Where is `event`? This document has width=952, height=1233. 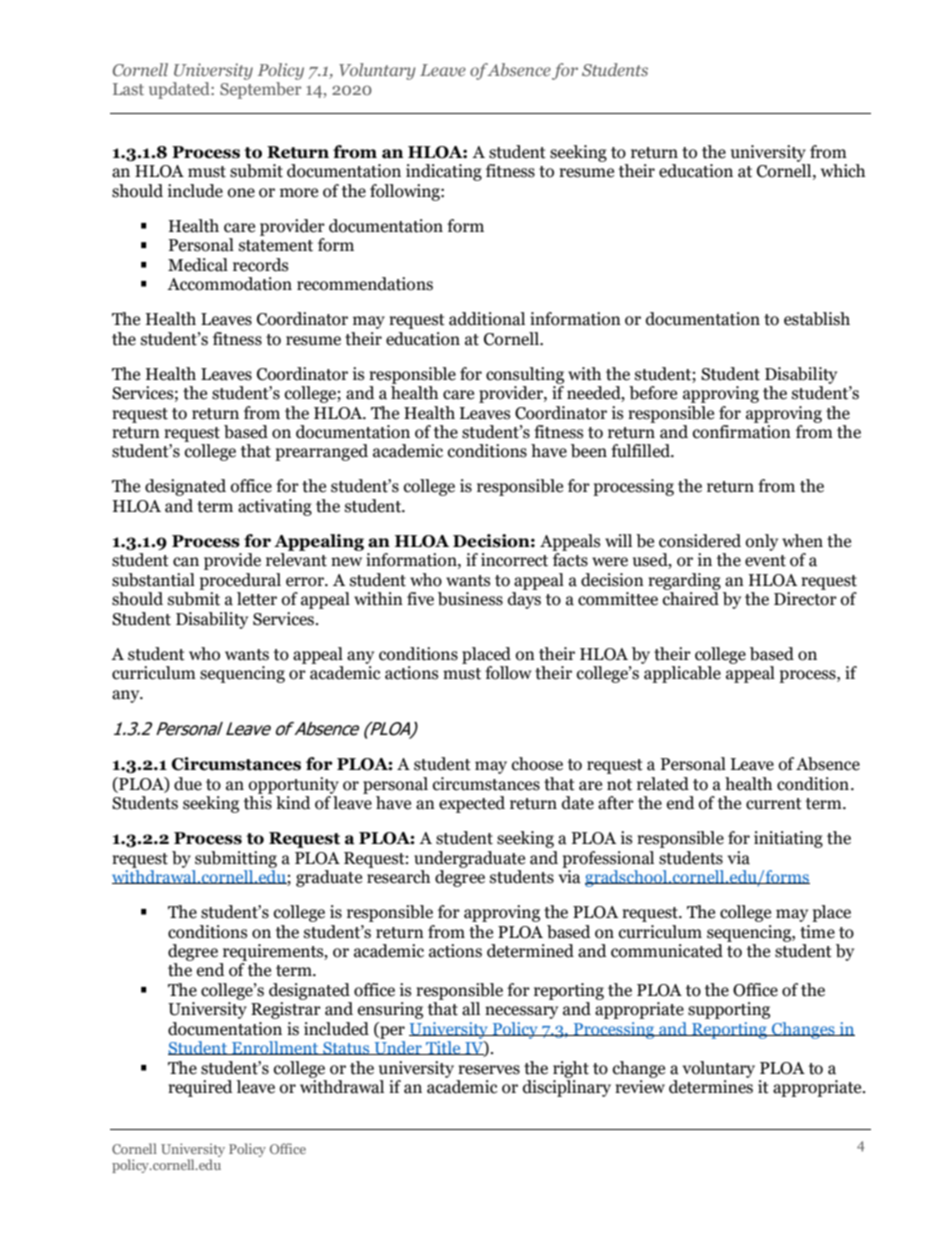 event is located at coordinates (765, 561).
